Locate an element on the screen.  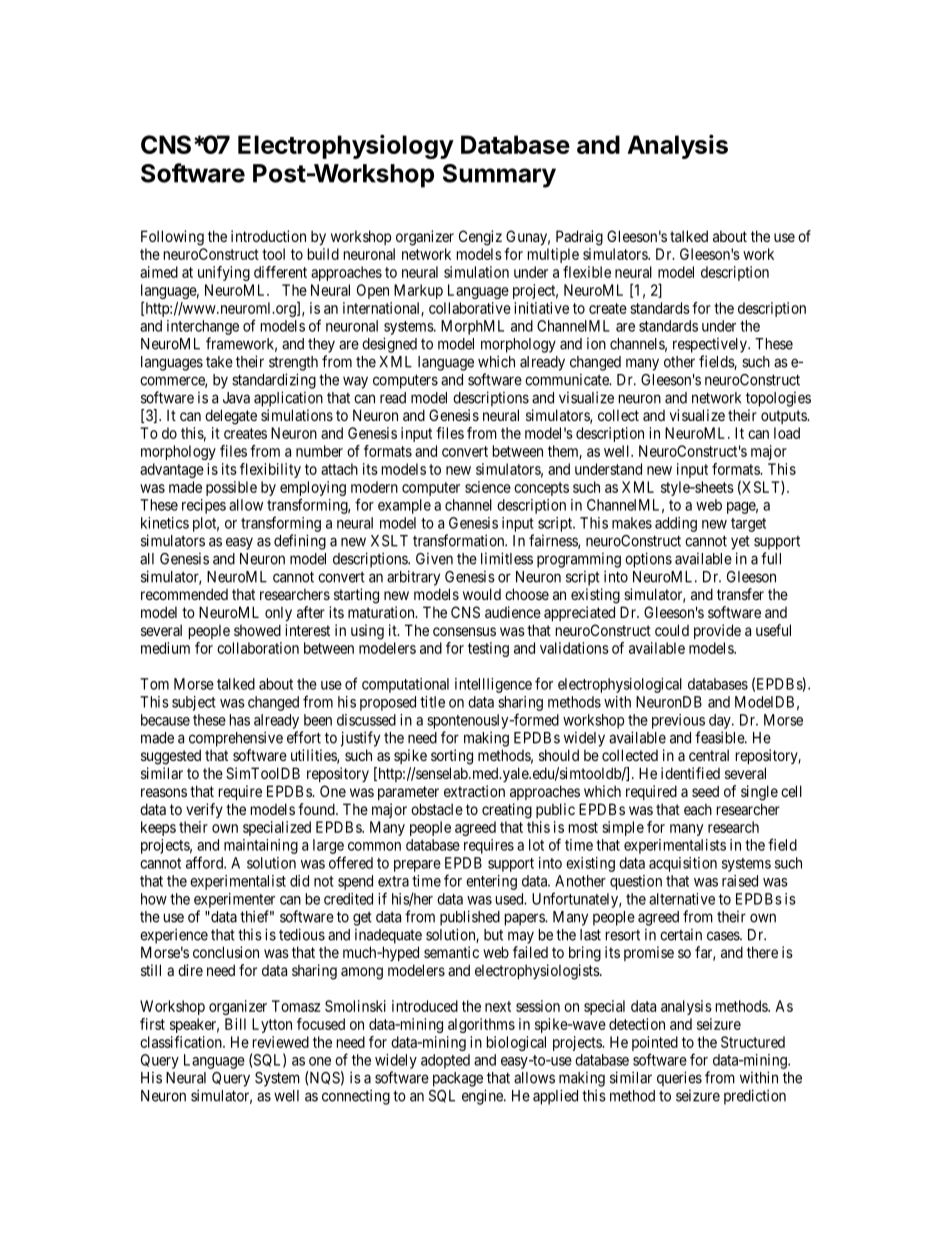
Summary is located at coordinates (499, 176).
